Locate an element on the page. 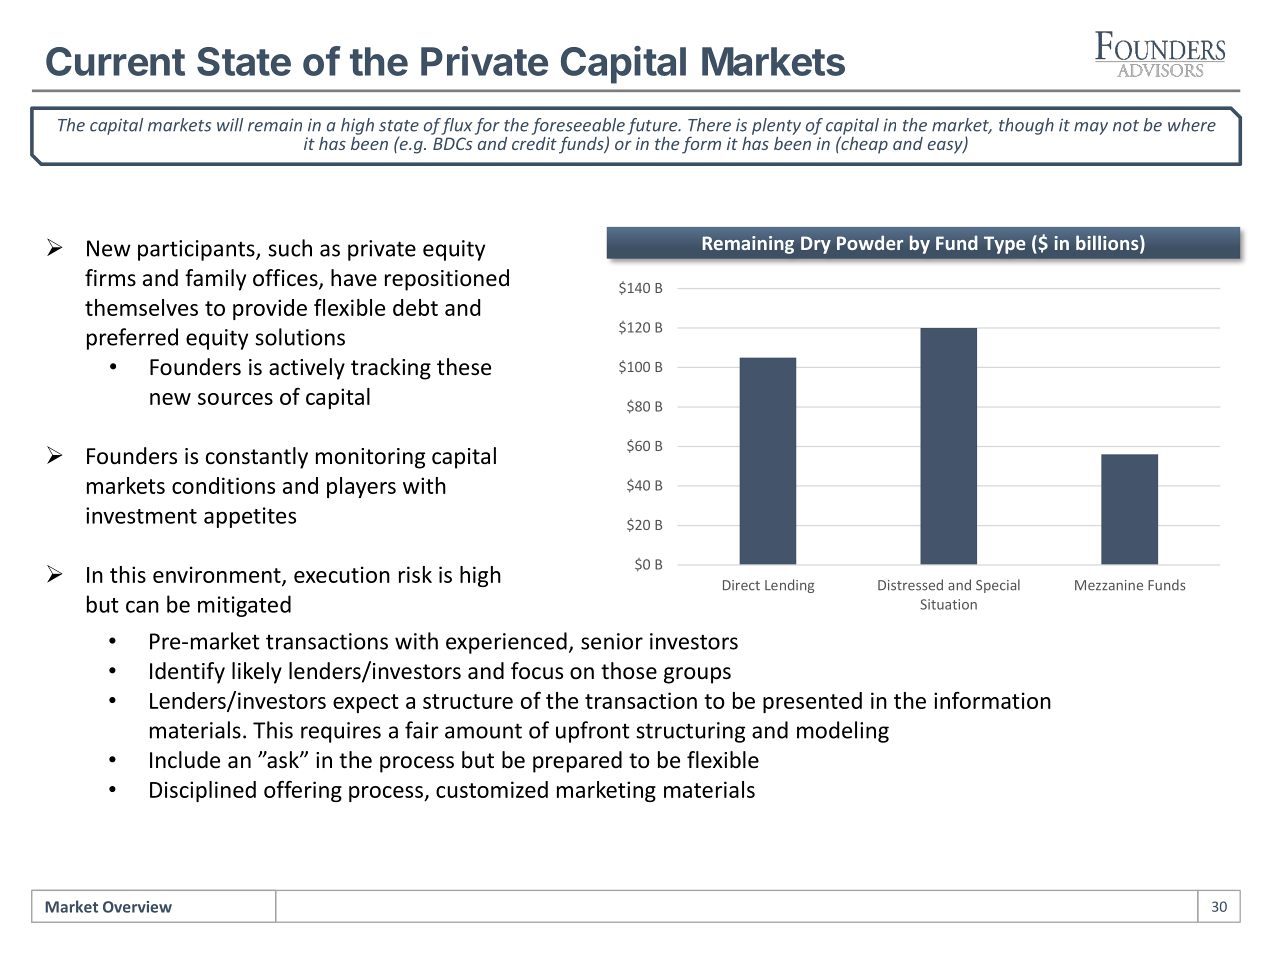 This image has height=954, width=1272. these is located at coordinates (464, 367).
